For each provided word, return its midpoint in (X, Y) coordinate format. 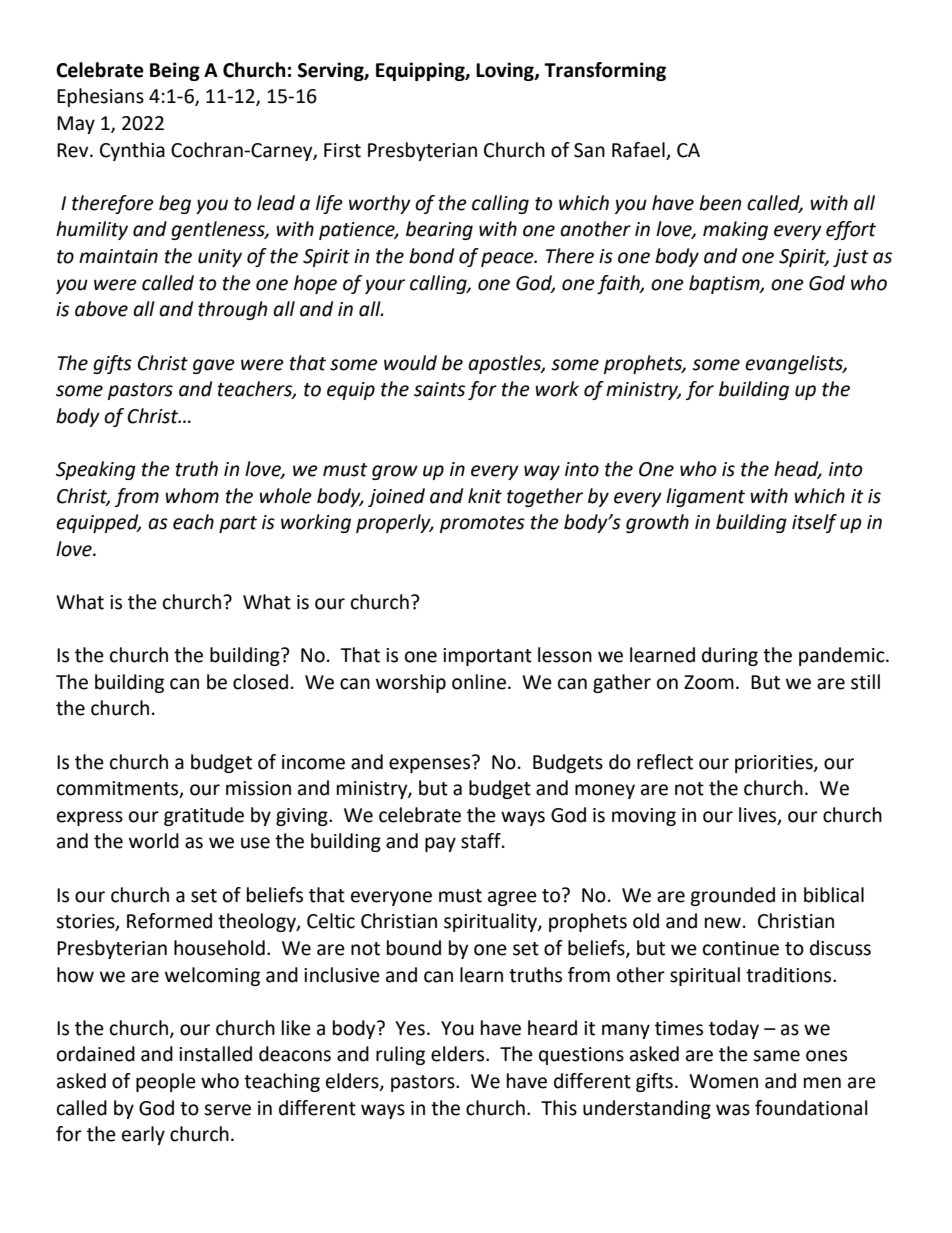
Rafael (638, 150)
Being (175, 71)
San (589, 150)
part (238, 524)
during (730, 656)
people (166, 1082)
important (487, 657)
